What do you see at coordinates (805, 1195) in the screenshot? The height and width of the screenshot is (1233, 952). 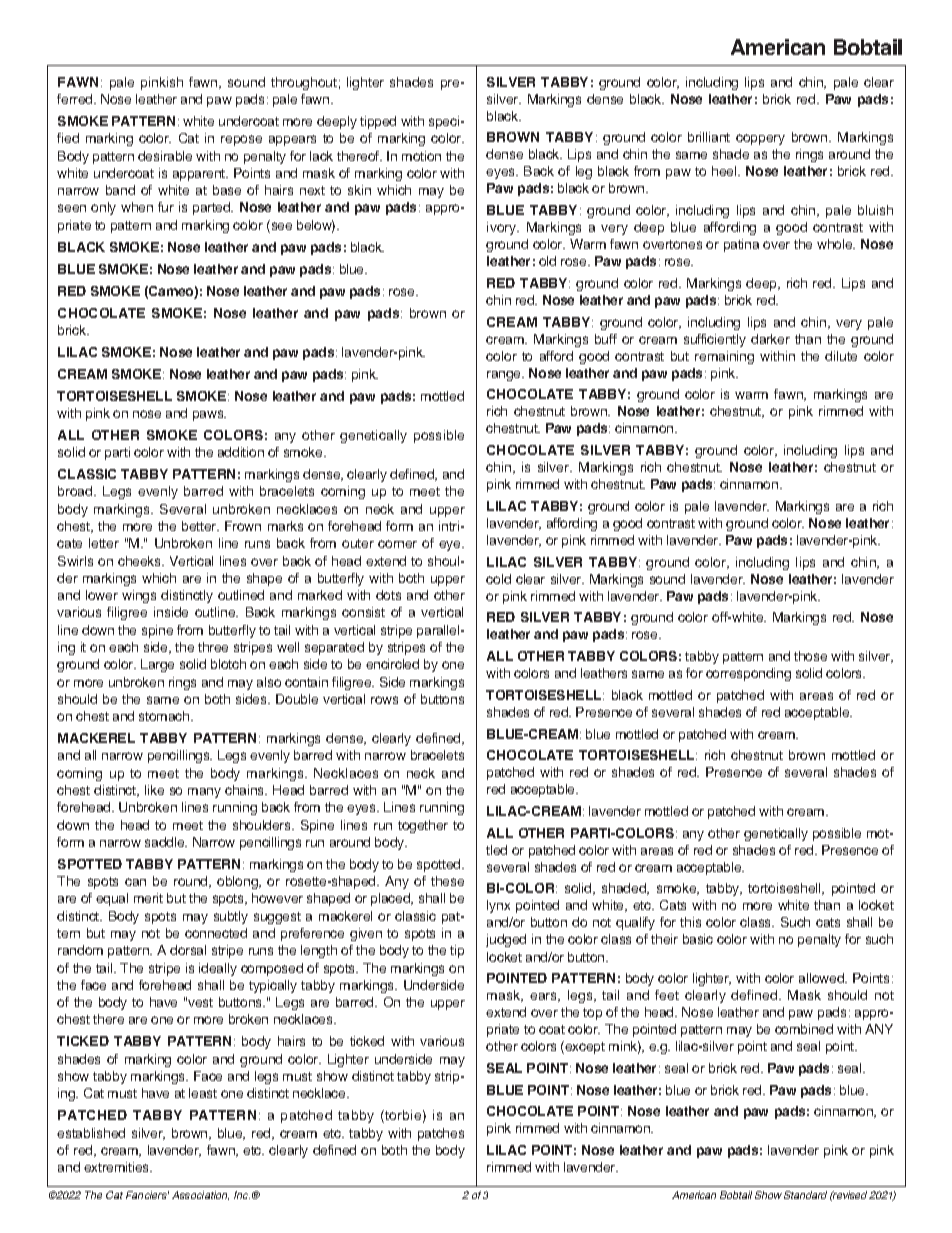 I see `Standard` at bounding box center [805, 1195].
